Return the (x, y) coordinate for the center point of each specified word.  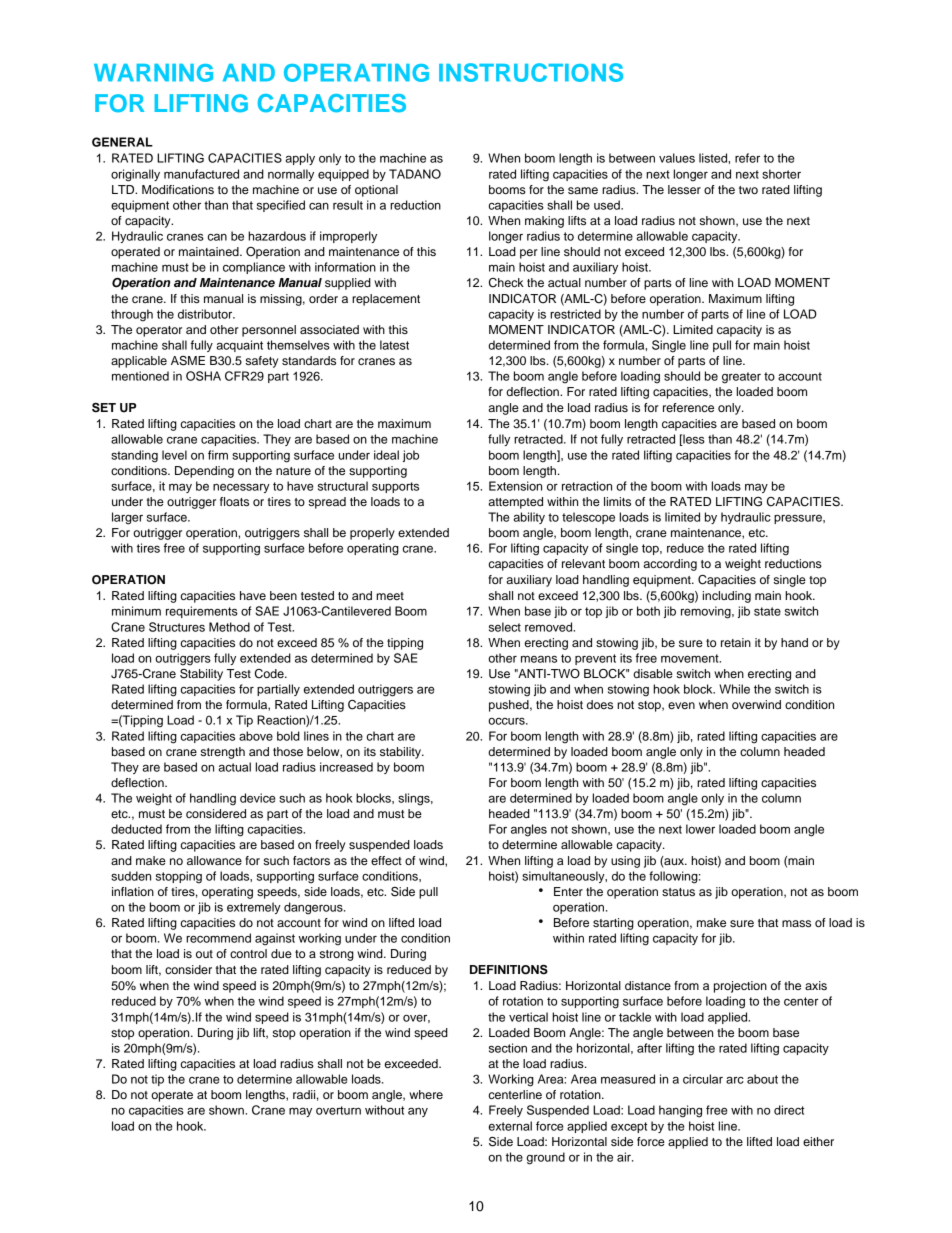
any (418, 1112)
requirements (202, 612)
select (505, 627)
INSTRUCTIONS (531, 72)
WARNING (153, 73)
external (510, 1126)
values (677, 158)
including (727, 597)
